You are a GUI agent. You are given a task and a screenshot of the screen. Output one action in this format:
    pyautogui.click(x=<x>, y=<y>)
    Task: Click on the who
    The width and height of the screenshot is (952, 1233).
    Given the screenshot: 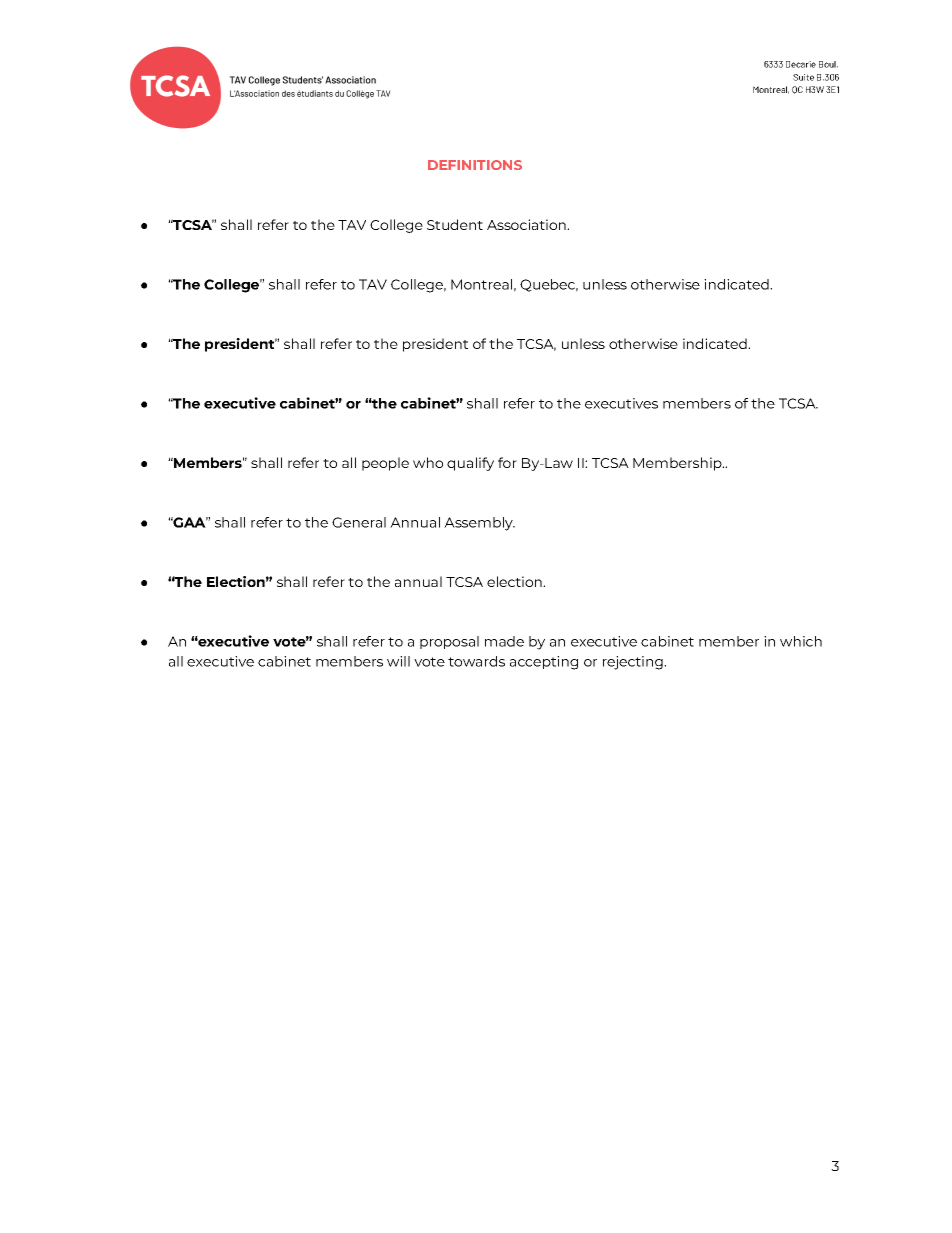 What is the action you would take?
    pyautogui.click(x=428, y=462)
